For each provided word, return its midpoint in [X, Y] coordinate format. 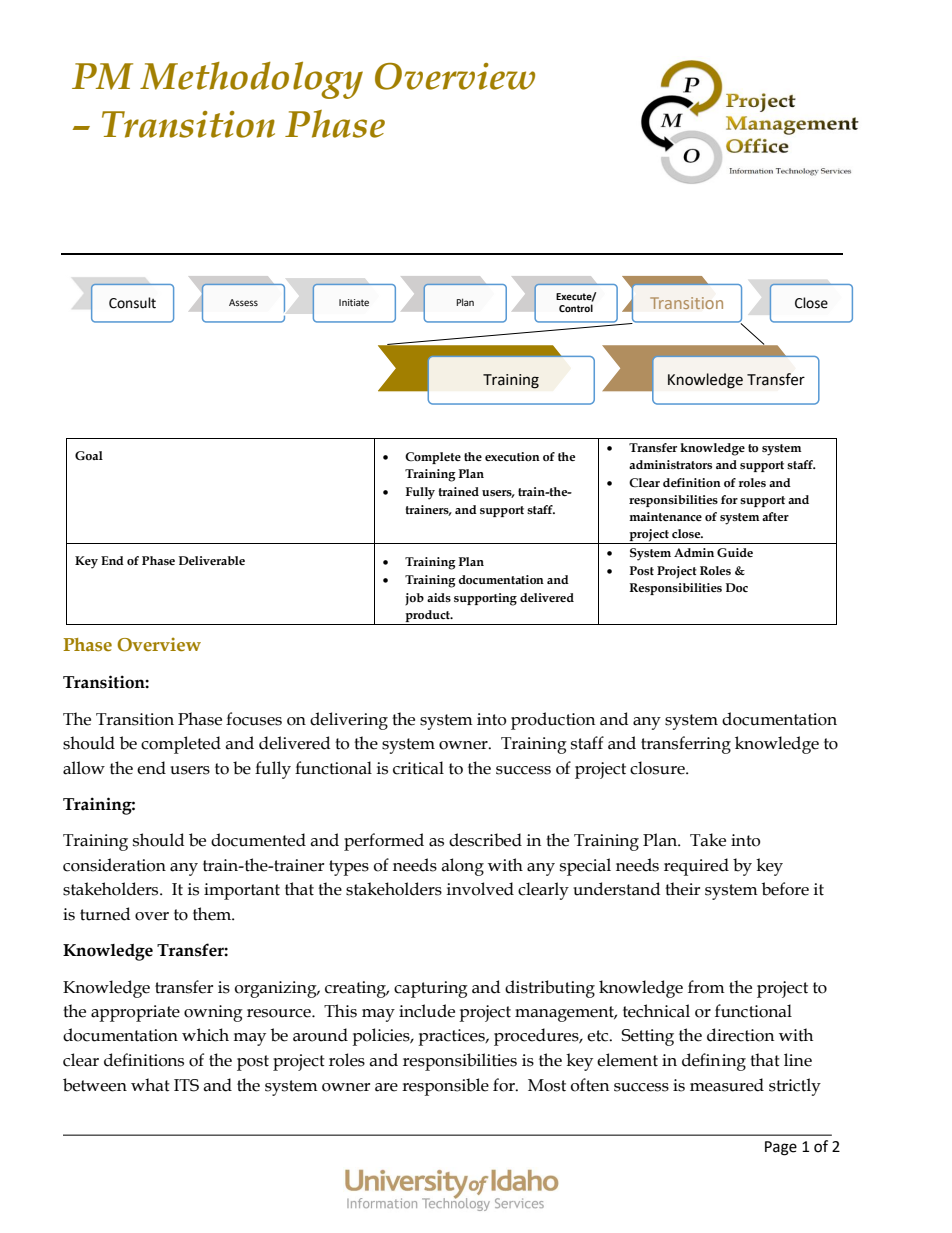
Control [576, 308]
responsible [445, 1087]
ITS [186, 1085]
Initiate [354, 302]
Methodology [251, 80]
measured [727, 1085]
